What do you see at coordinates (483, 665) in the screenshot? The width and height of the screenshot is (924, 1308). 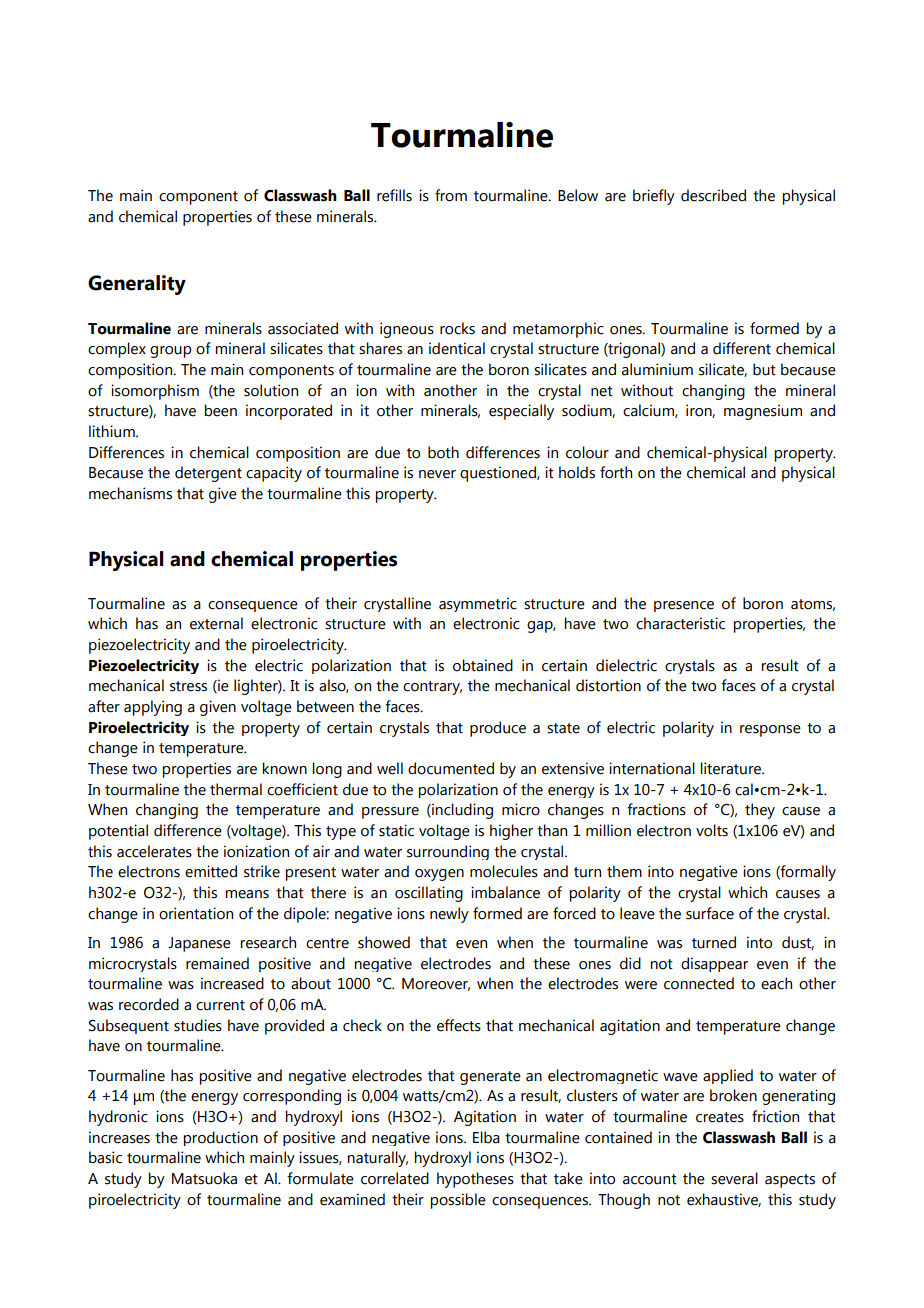 I see `obtained` at bounding box center [483, 665].
